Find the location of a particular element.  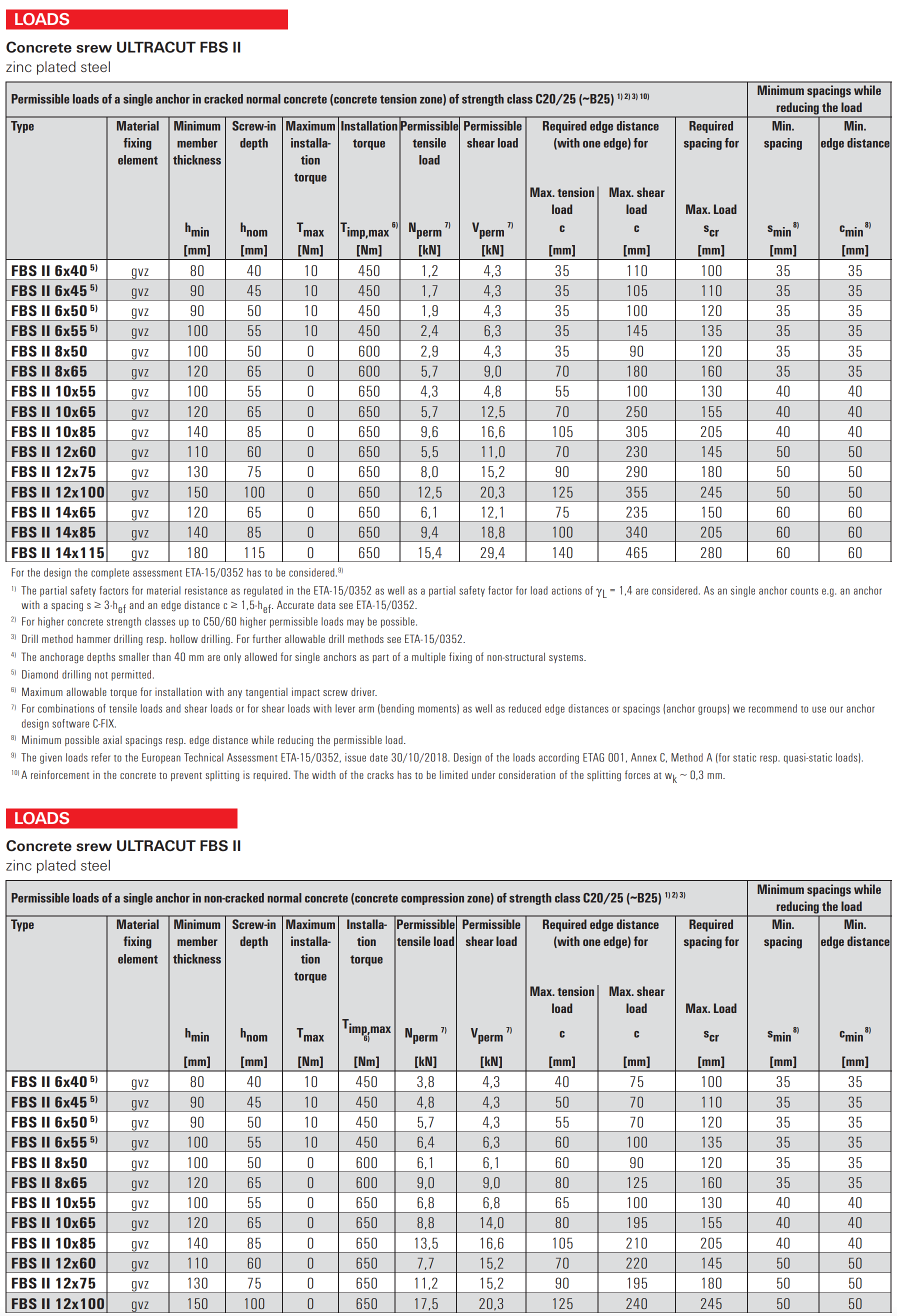

compression is located at coordinates (432, 899).
